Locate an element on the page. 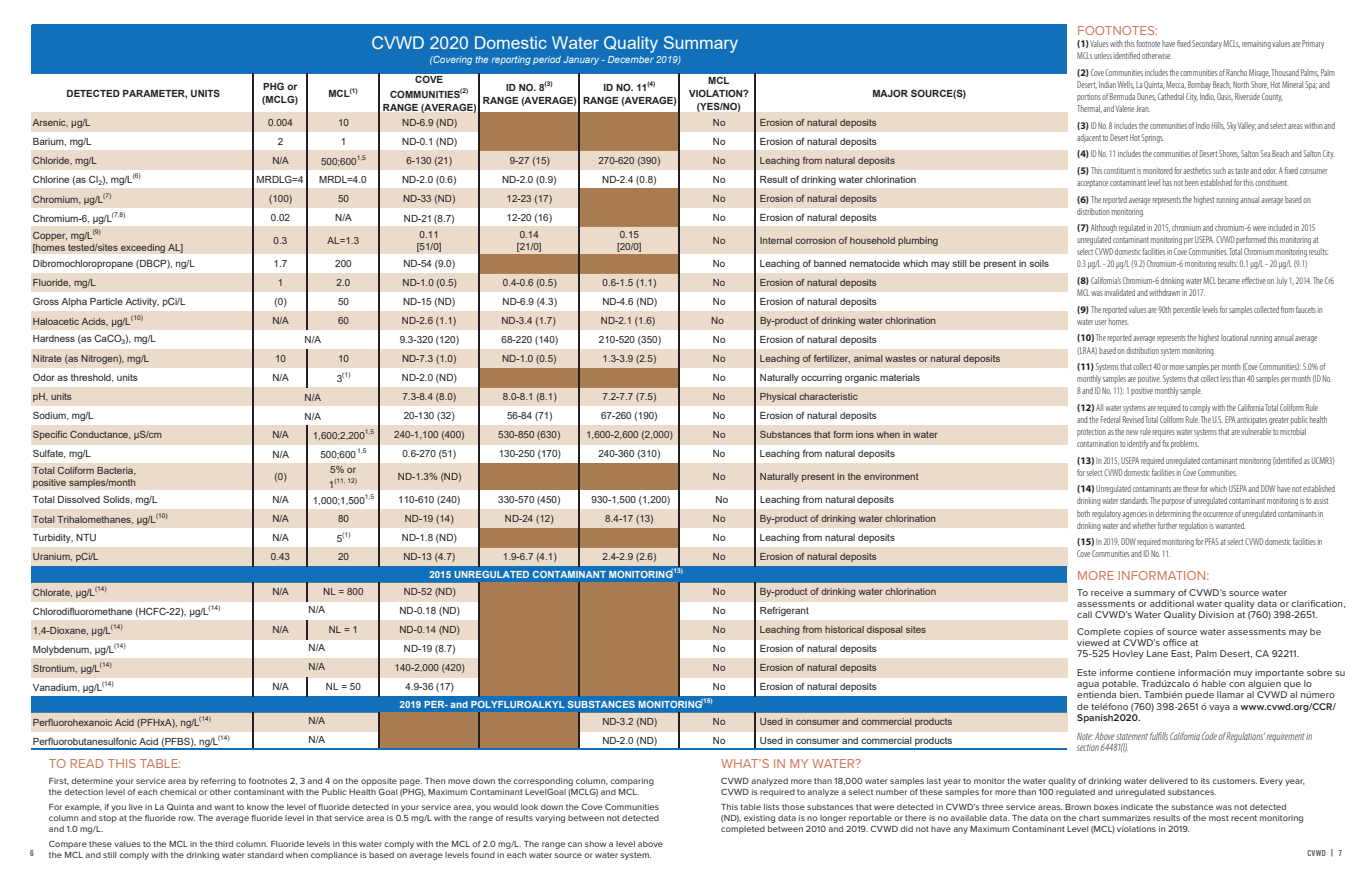 Image resolution: width=1372 pixels, height=887 pixels. third is located at coordinates (224, 844).
